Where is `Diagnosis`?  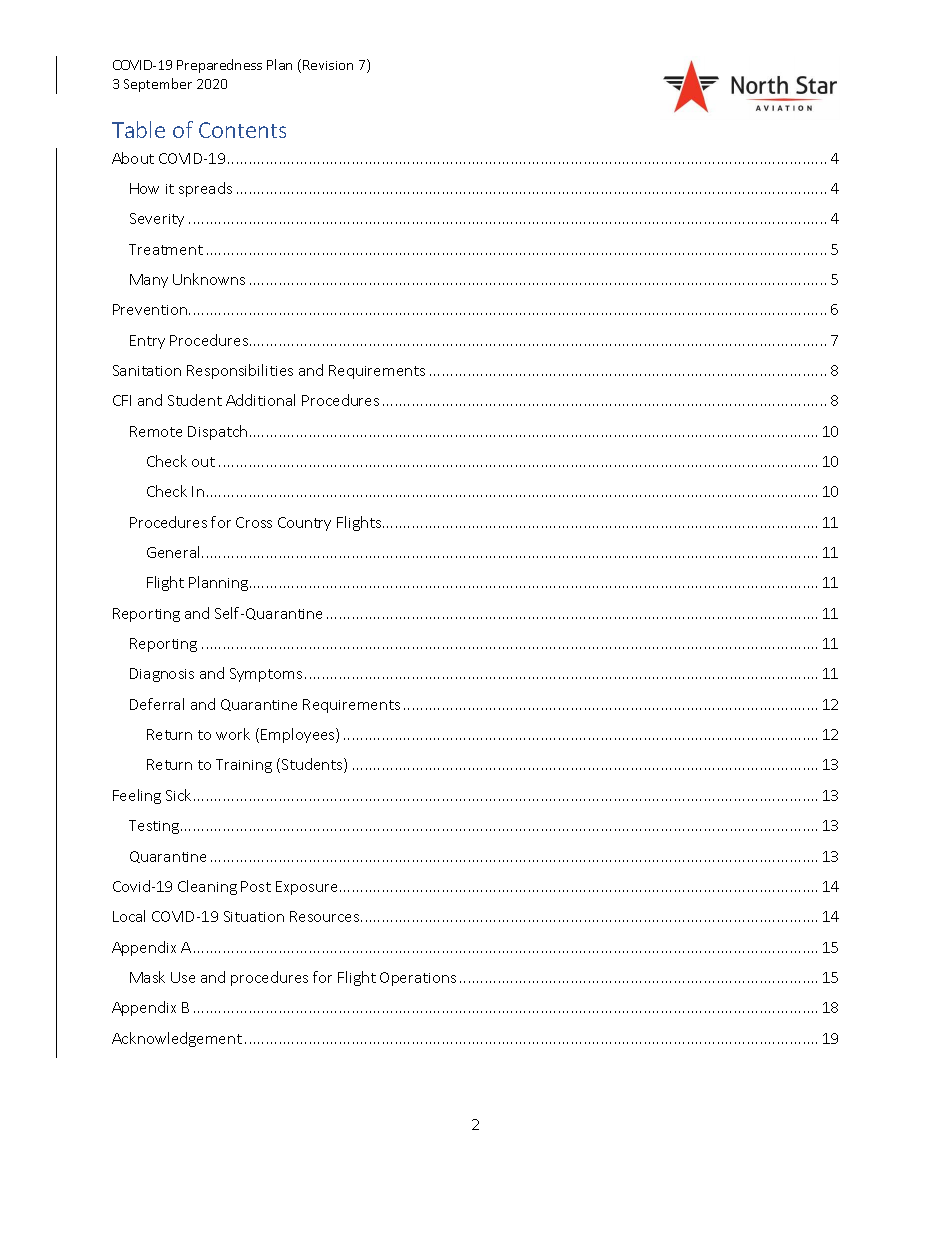
Diagnosis is located at coordinates (162, 675).
